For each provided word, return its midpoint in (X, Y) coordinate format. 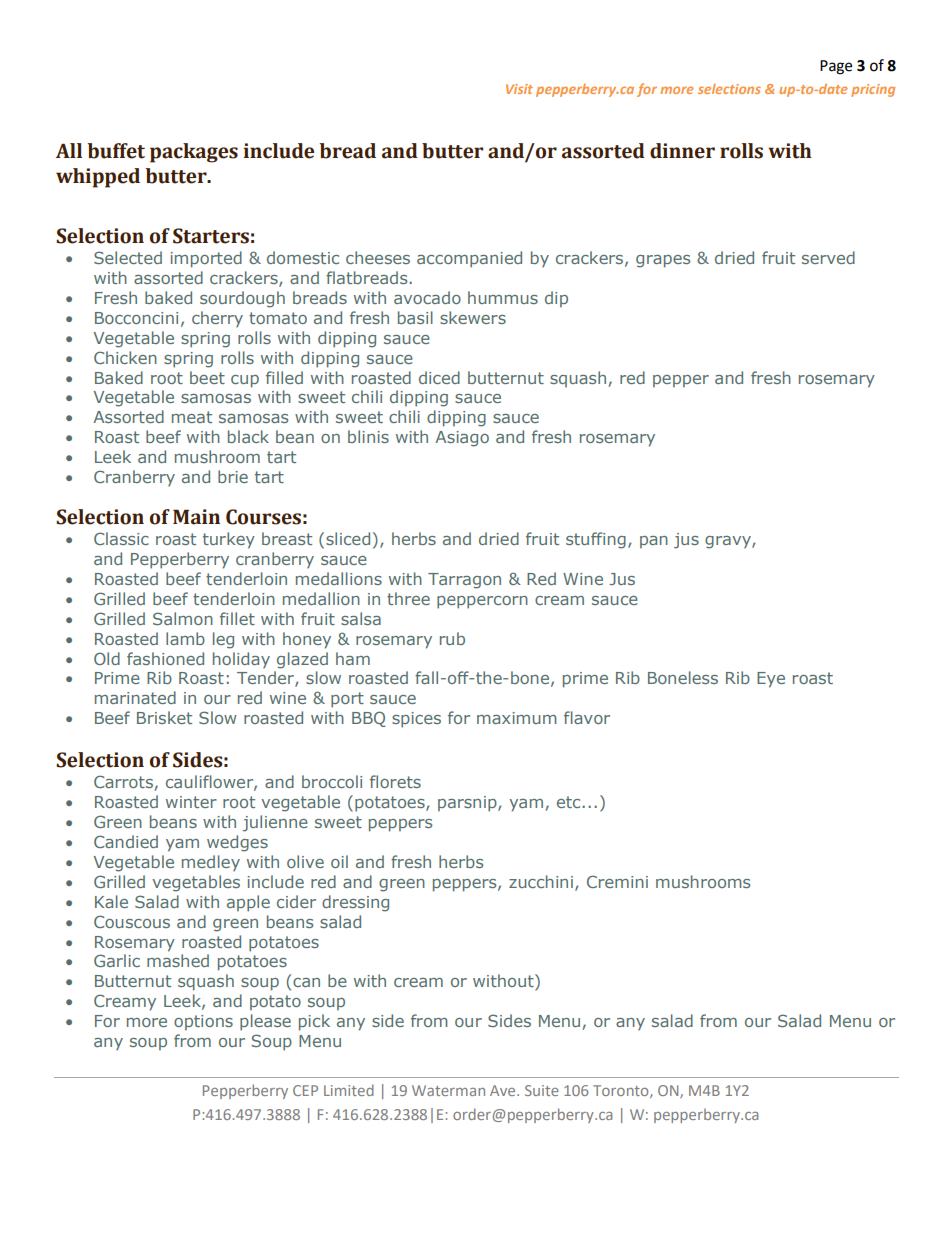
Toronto (622, 1091)
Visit (519, 89)
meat (192, 417)
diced (439, 377)
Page (836, 67)
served (828, 257)
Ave (504, 1090)
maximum (517, 718)
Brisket (164, 717)
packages (194, 153)
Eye (771, 680)
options (203, 1022)
